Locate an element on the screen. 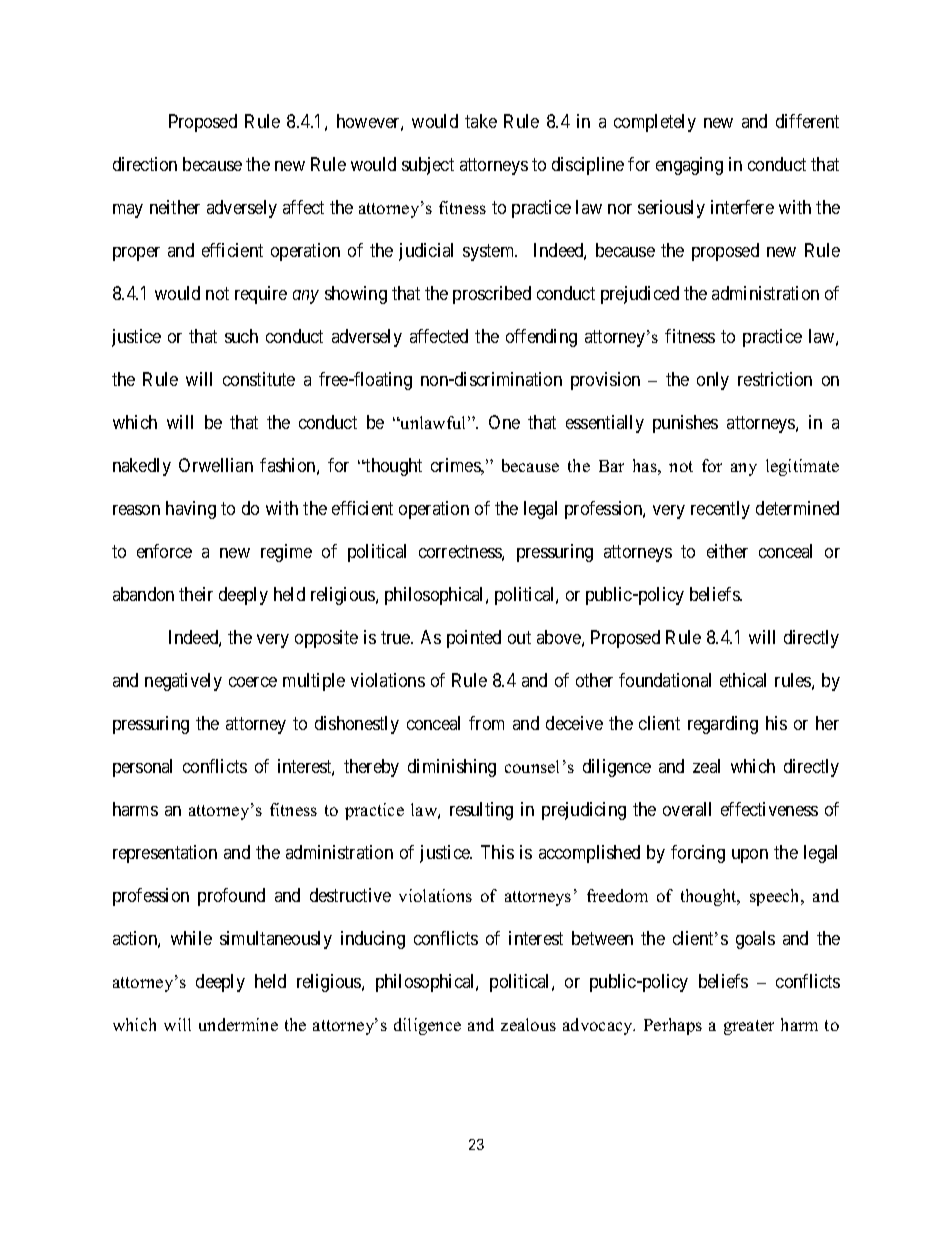 This screenshot has height=1233, width=952. greater is located at coordinates (749, 1027).
